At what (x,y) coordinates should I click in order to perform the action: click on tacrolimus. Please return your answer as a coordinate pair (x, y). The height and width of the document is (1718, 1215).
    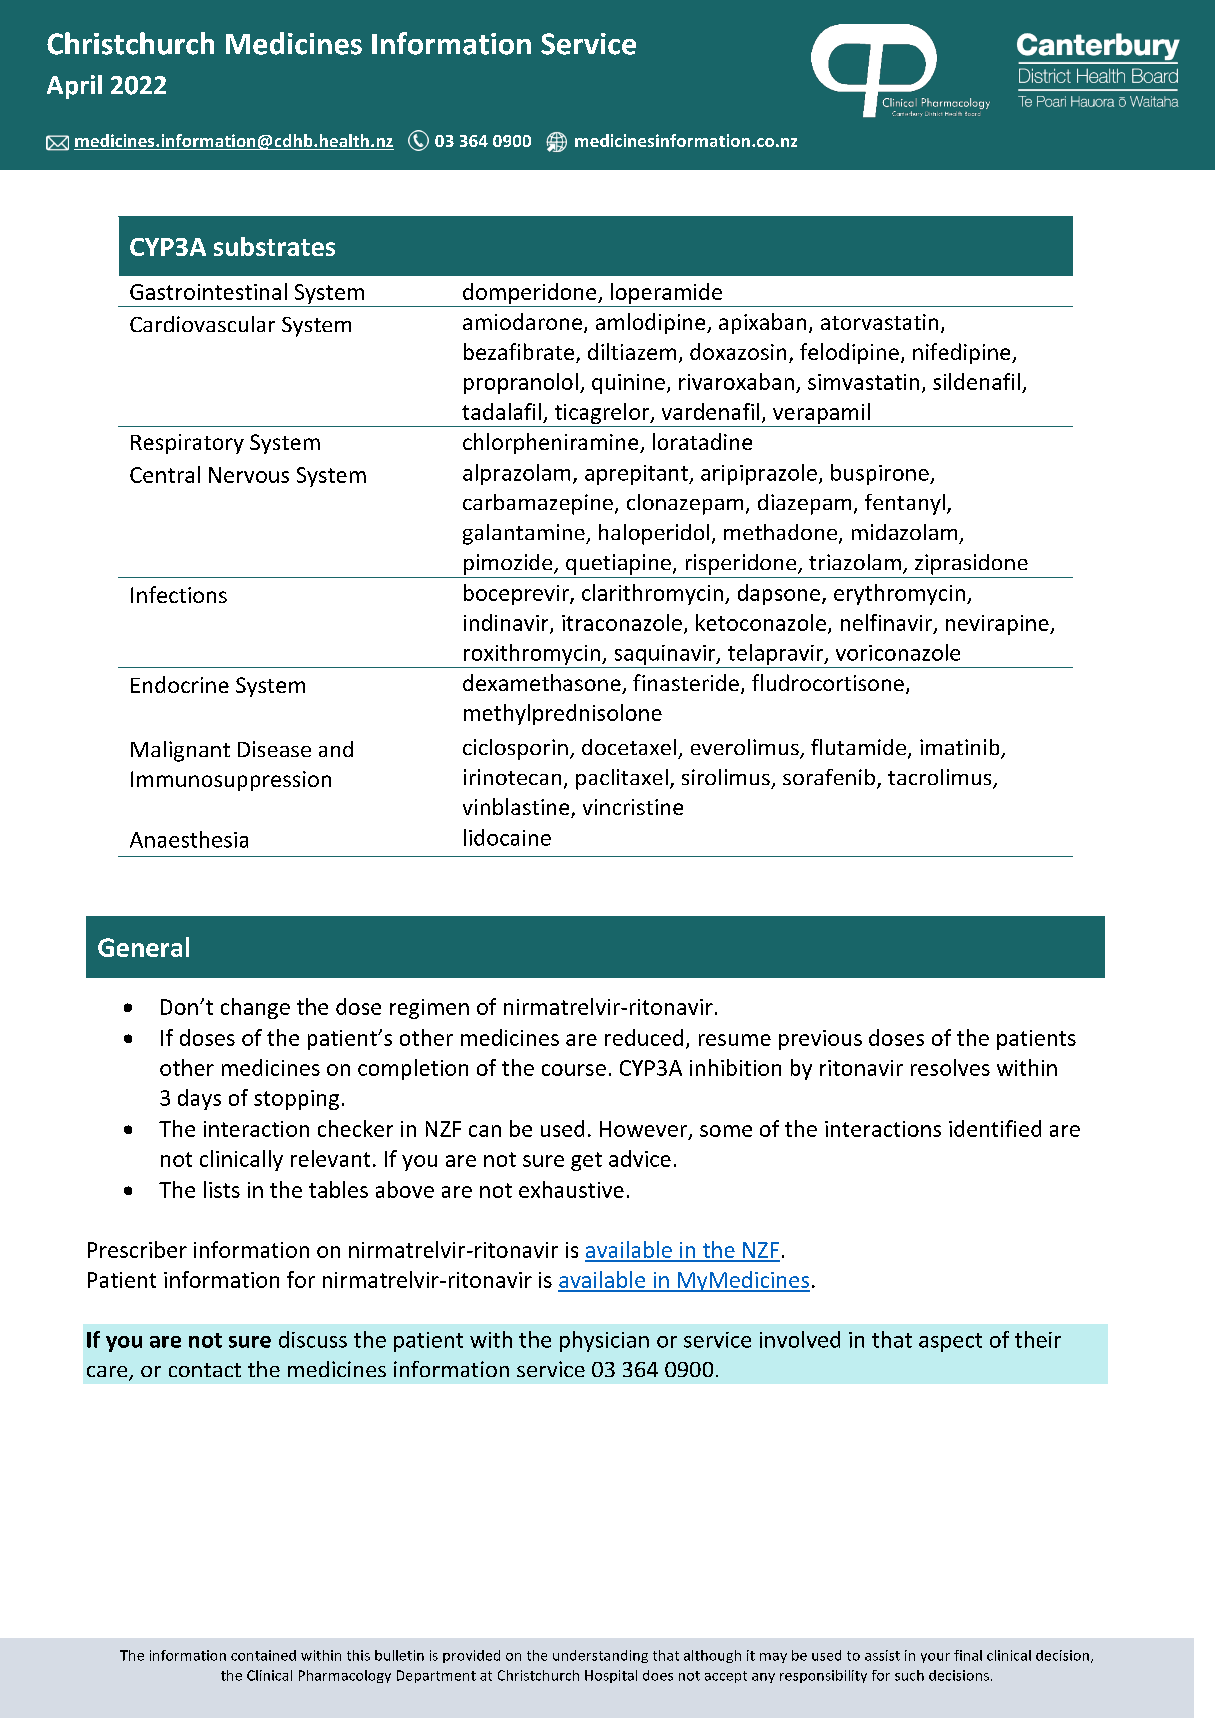
    Looking at the image, I should click on (941, 778).
